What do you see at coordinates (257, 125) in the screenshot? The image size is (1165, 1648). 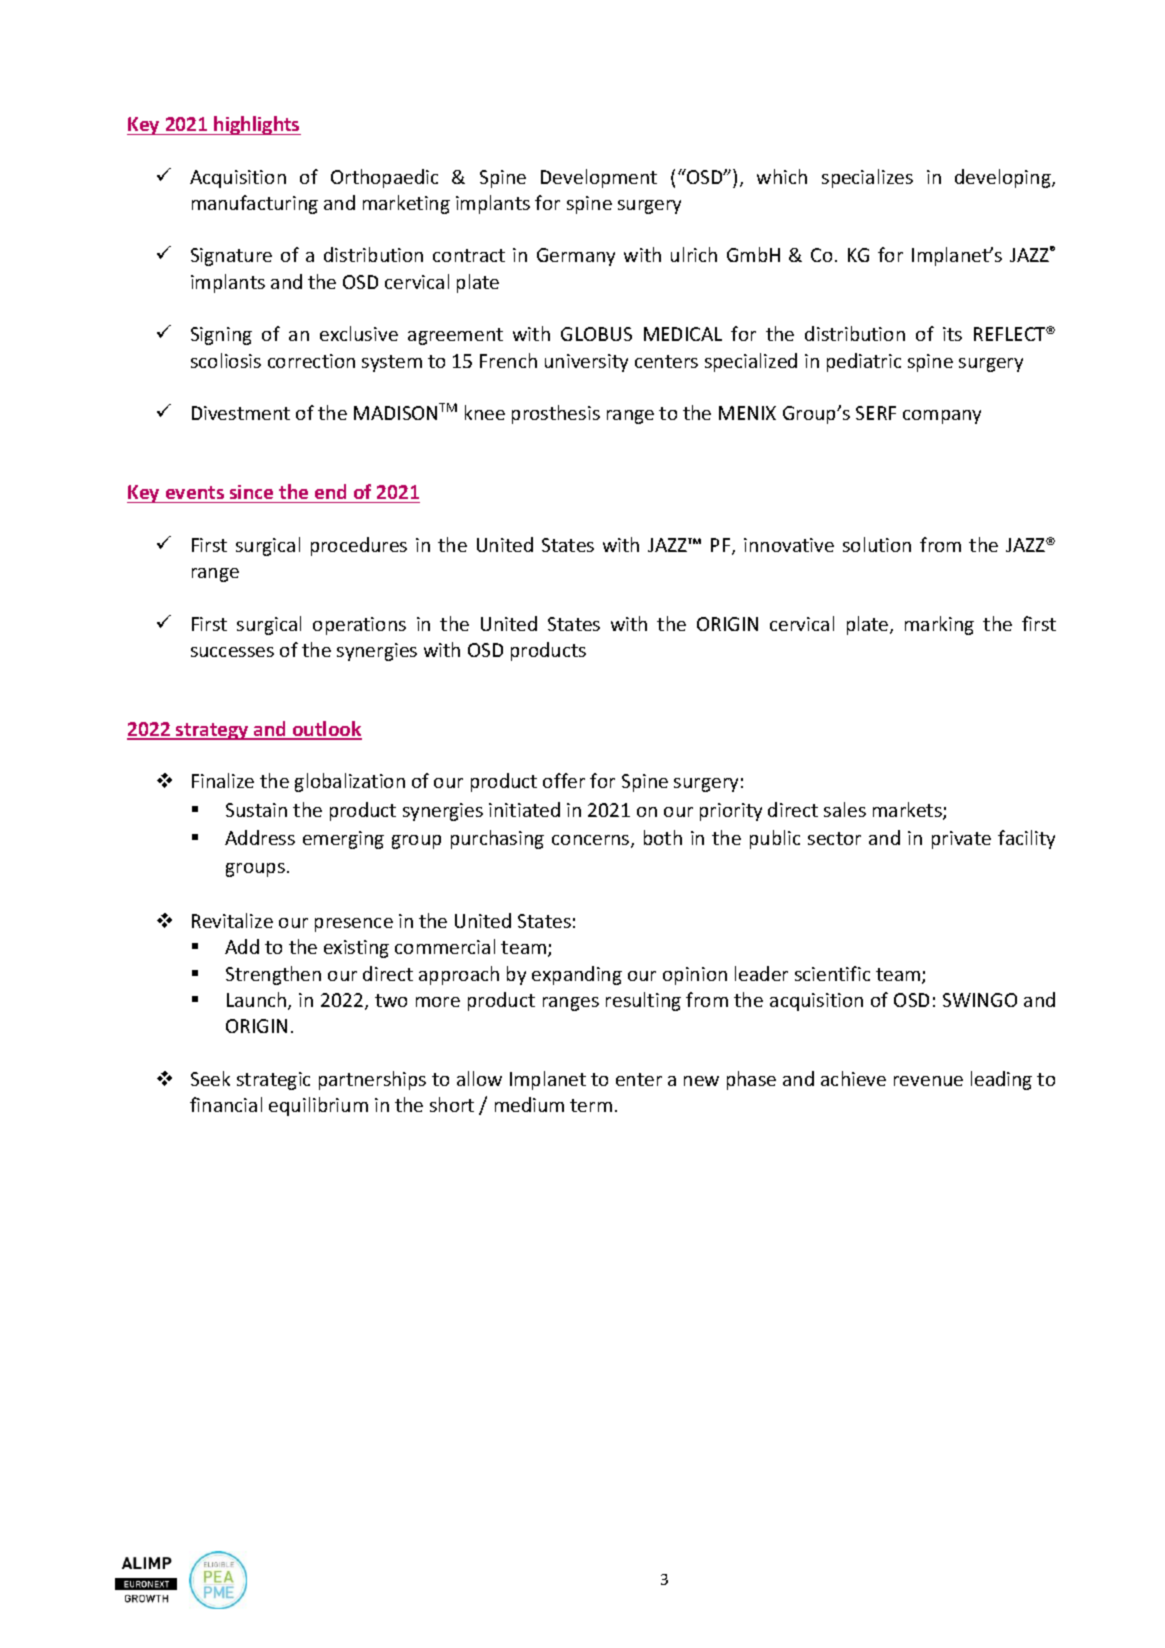 I see `highlights` at bounding box center [257, 125].
